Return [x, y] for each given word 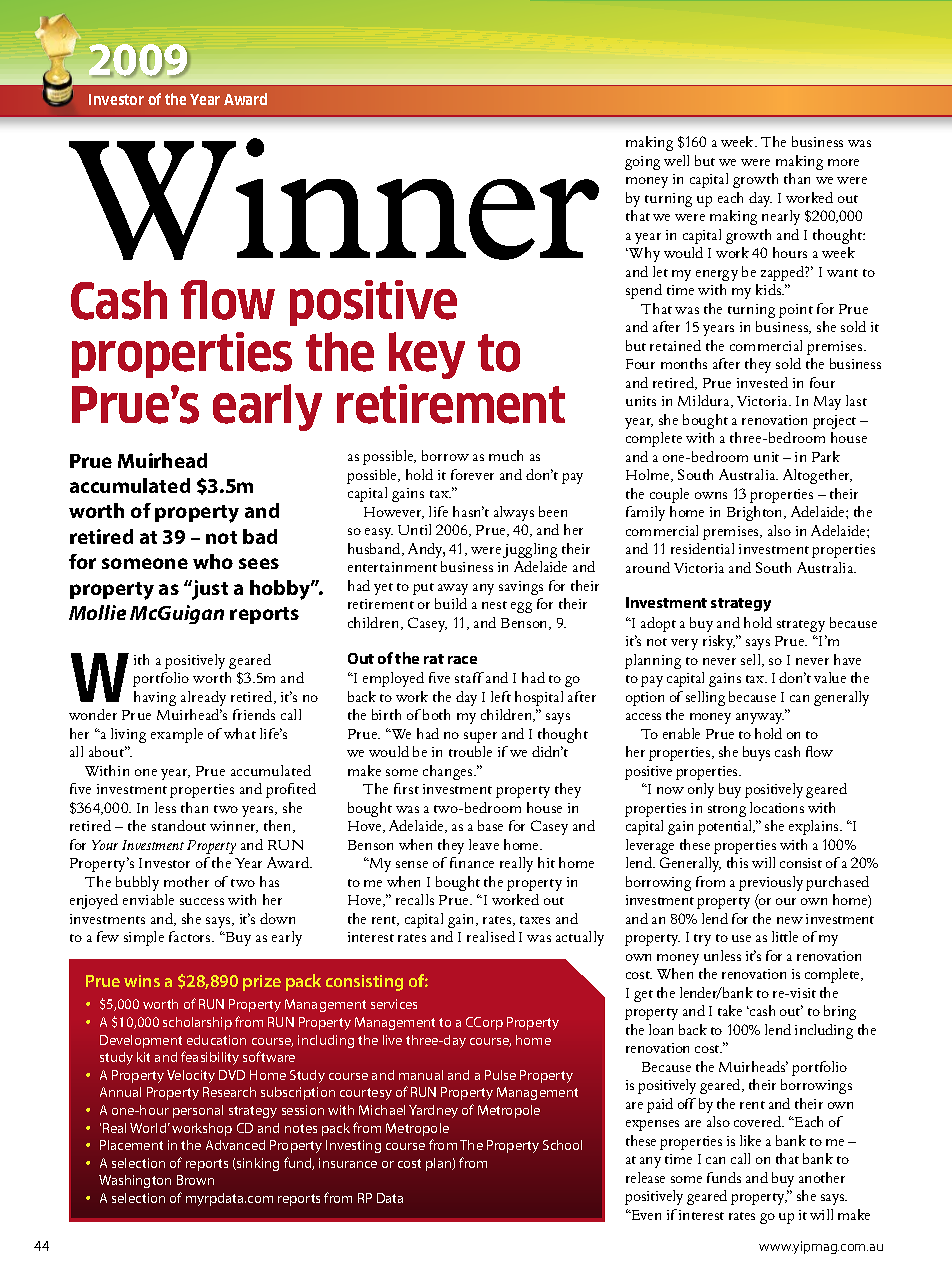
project [834, 422]
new [790, 920]
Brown [195, 1180]
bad [260, 536]
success [202, 901]
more [843, 162]
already [203, 698]
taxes [535, 920]
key [427, 355]
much [506, 455]
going [642, 163]
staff [469, 677]
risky [719, 642]
